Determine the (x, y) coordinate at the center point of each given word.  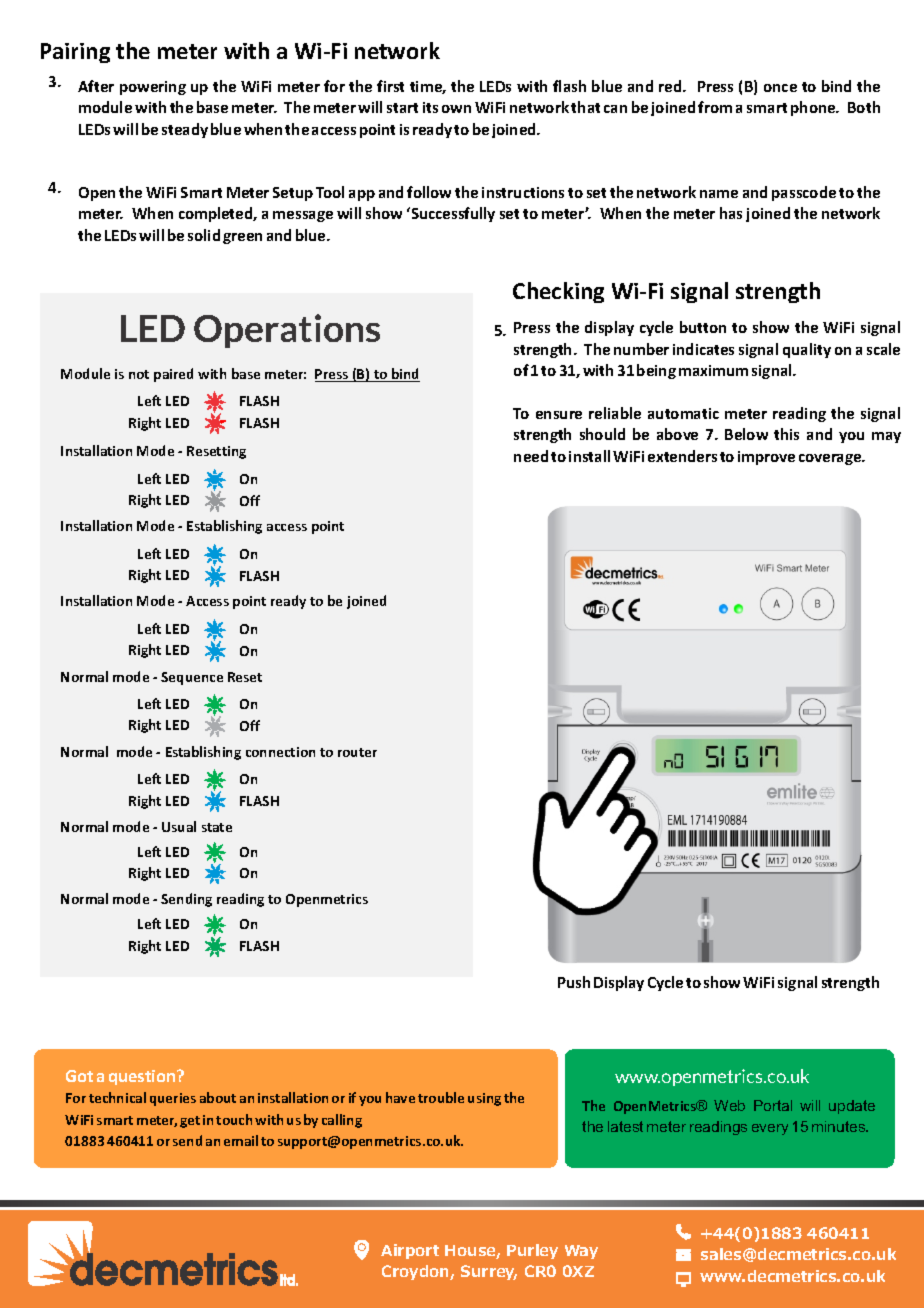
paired (173, 375)
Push (574, 982)
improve (766, 458)
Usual (179, 826)
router (357, 752)
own (456, 109)
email (241, 1140)
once (780, 88)
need (531, 456)
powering (153, 88)
